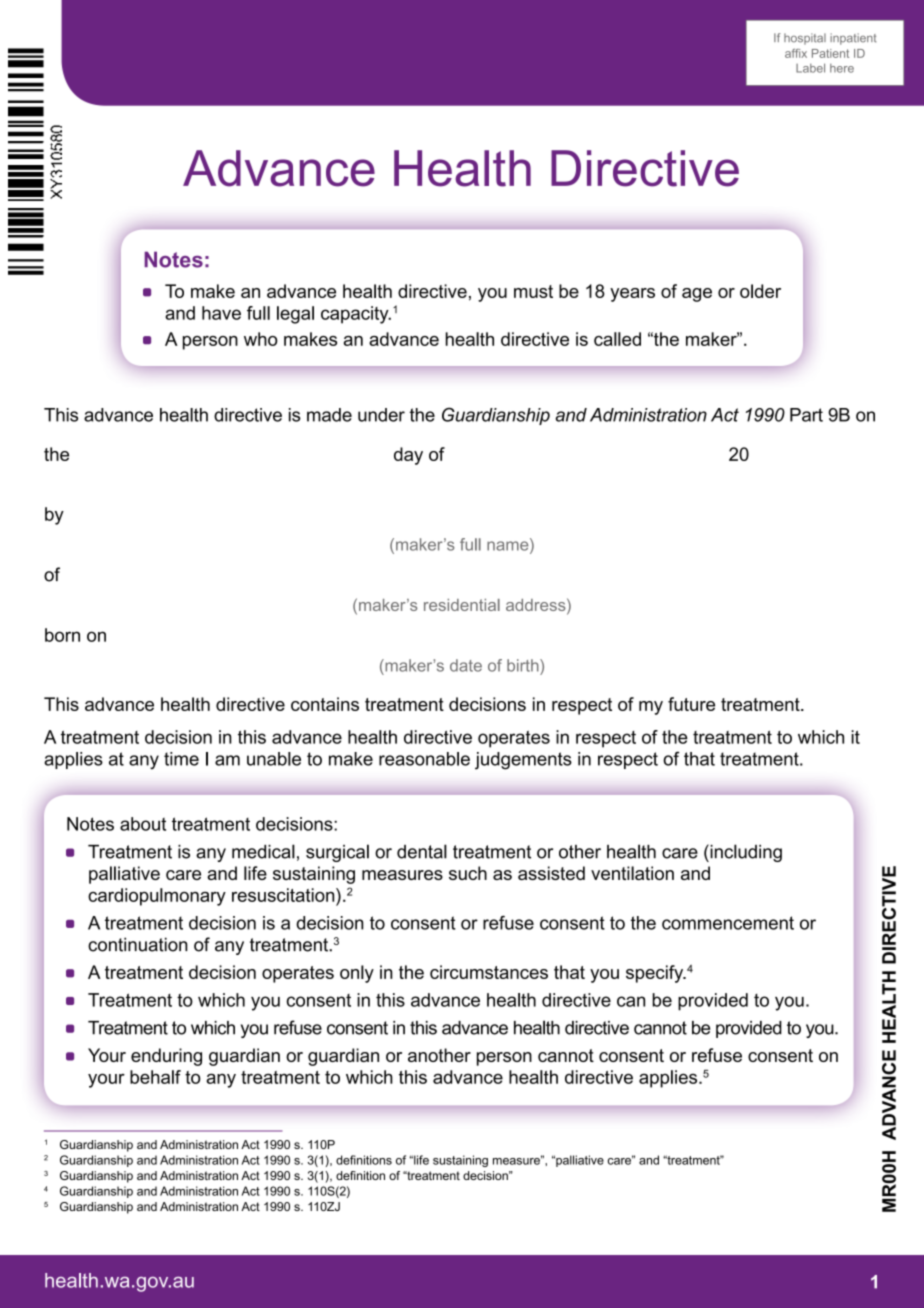 This image has height=1308, width=924. I want to click on name, so click(509, 546).
